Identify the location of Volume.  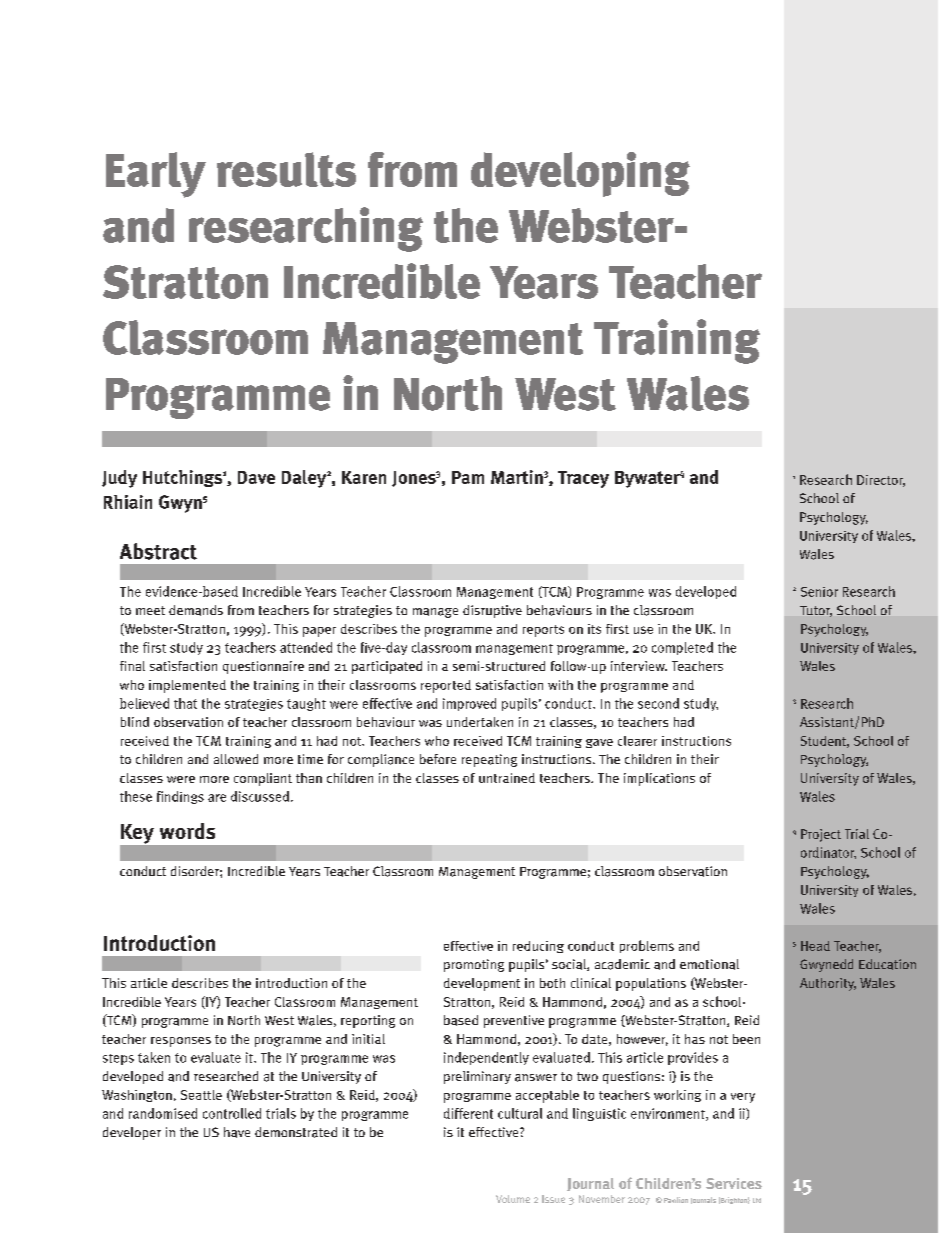
(513, 1199).
